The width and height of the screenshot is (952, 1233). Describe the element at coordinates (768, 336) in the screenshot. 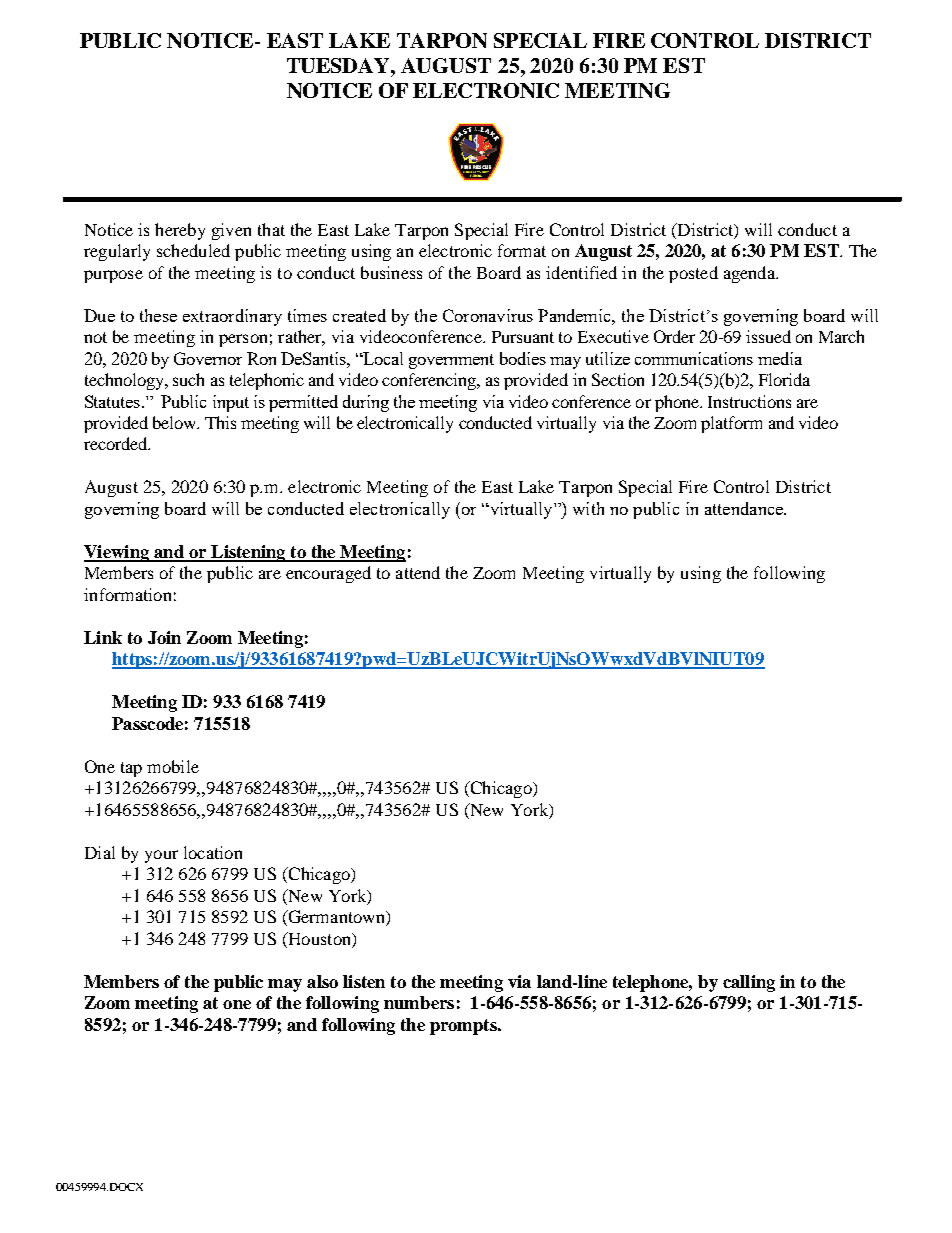

I see `issued` at that location.
